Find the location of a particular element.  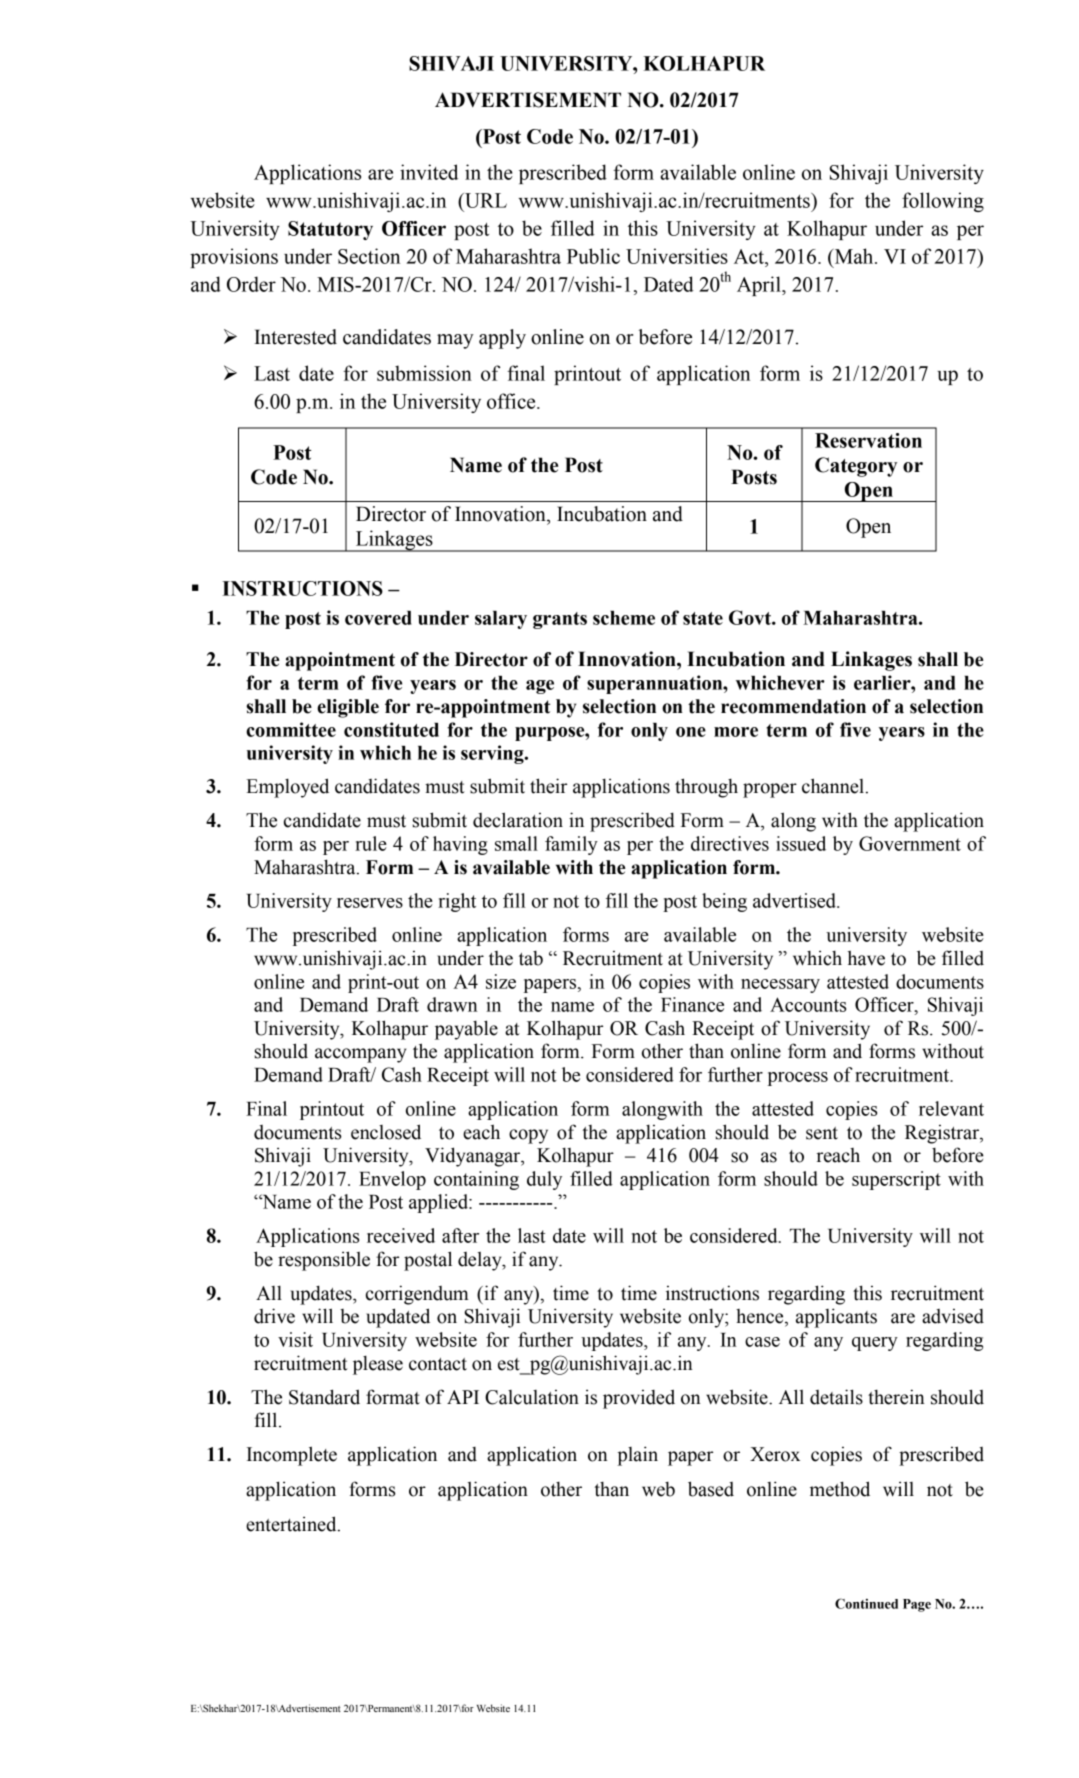

entertained is located at coordinates (292, 1524).
